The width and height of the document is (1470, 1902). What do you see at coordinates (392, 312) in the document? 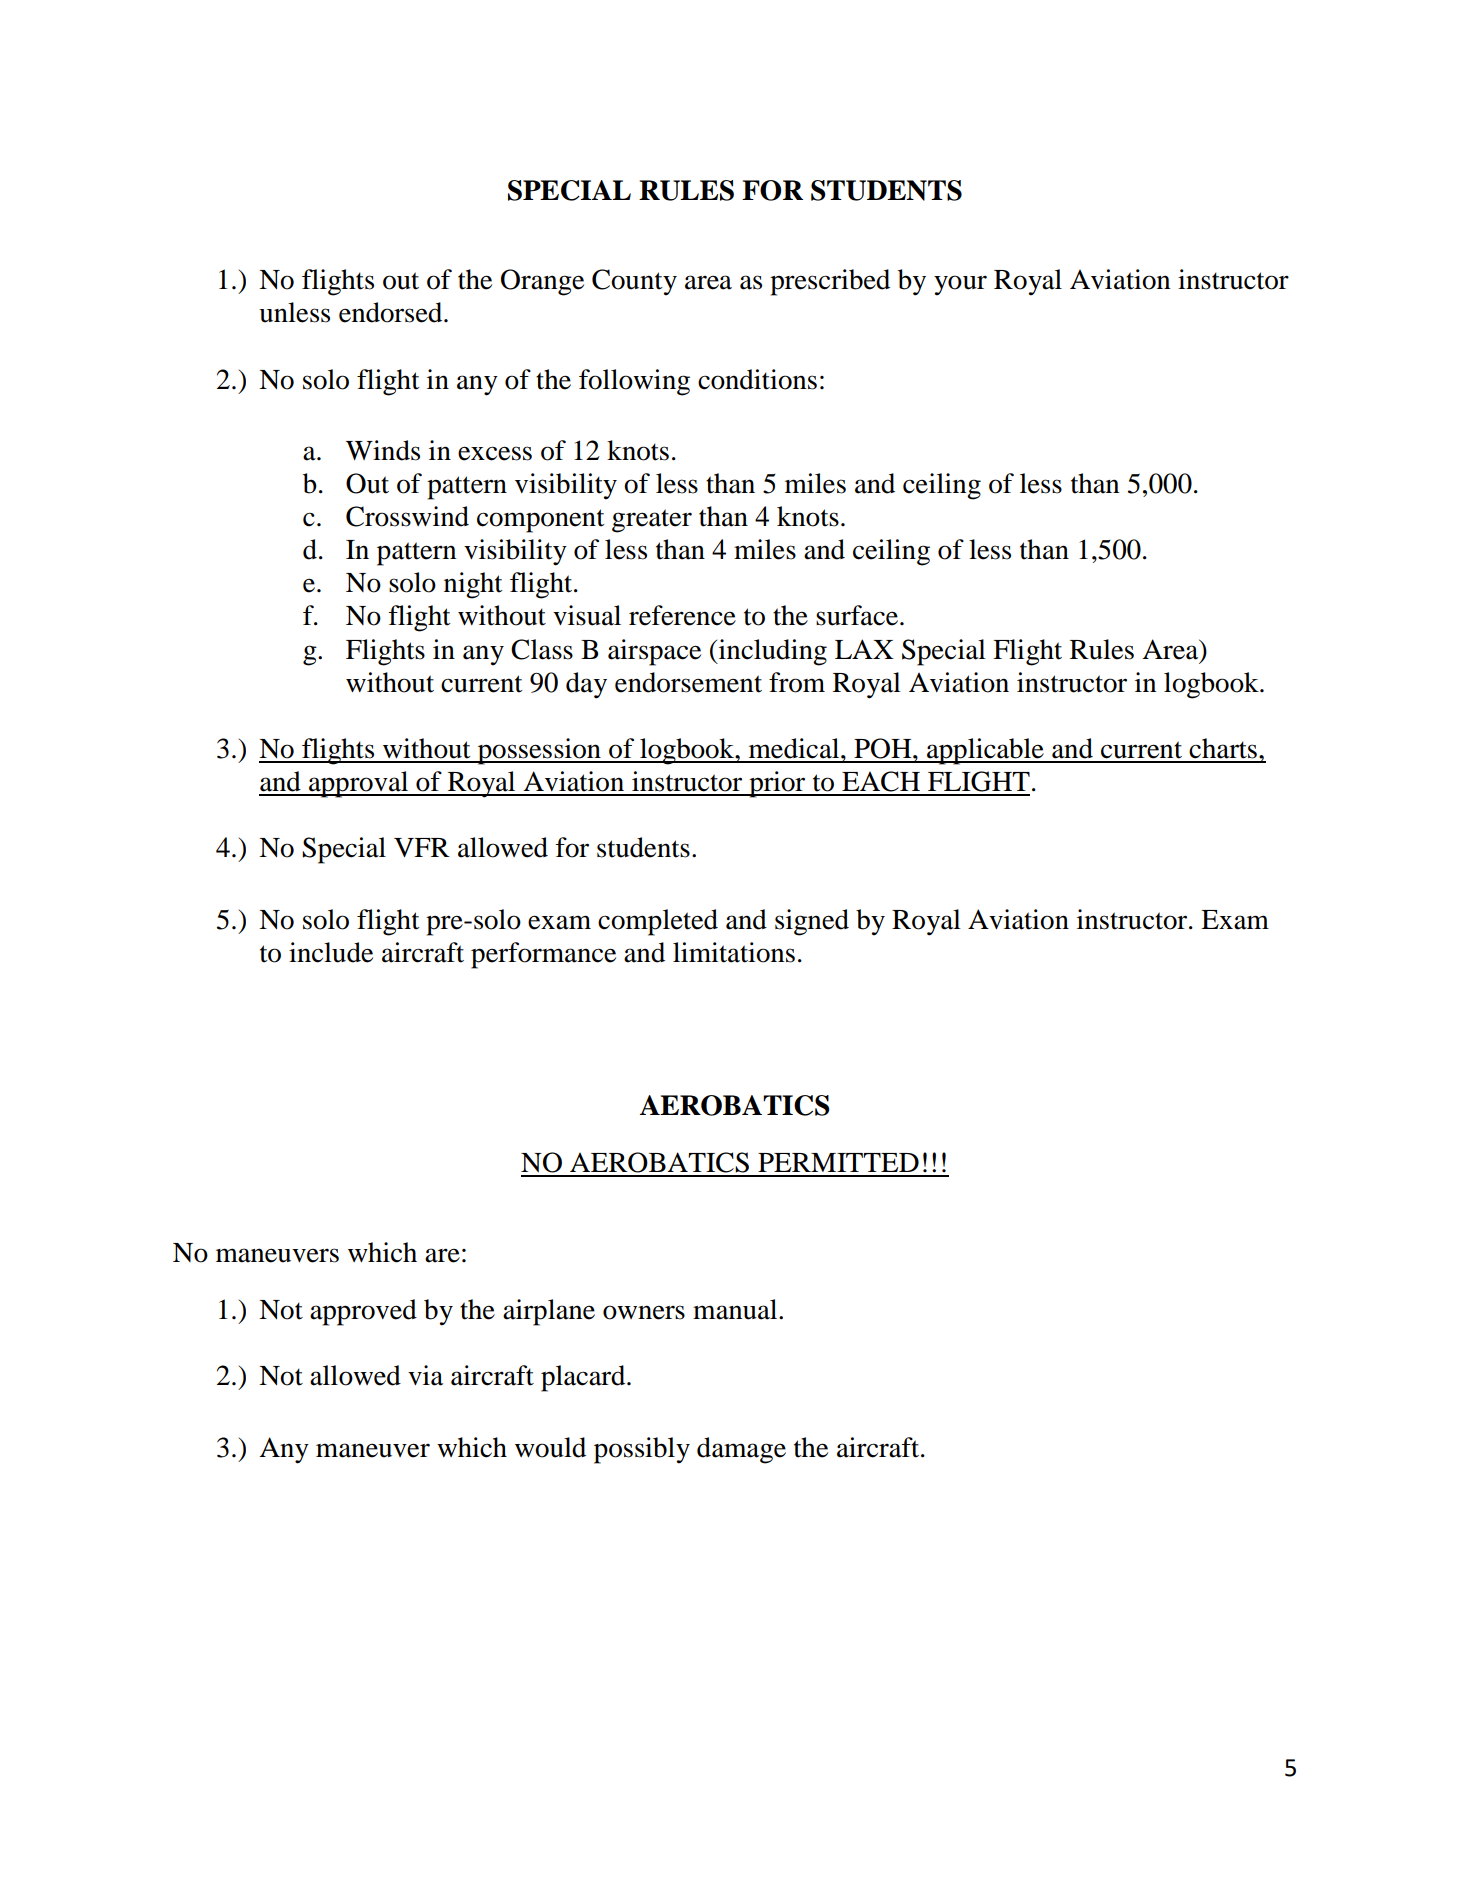
I see `endorsed` at bounding box center [392, 312].
